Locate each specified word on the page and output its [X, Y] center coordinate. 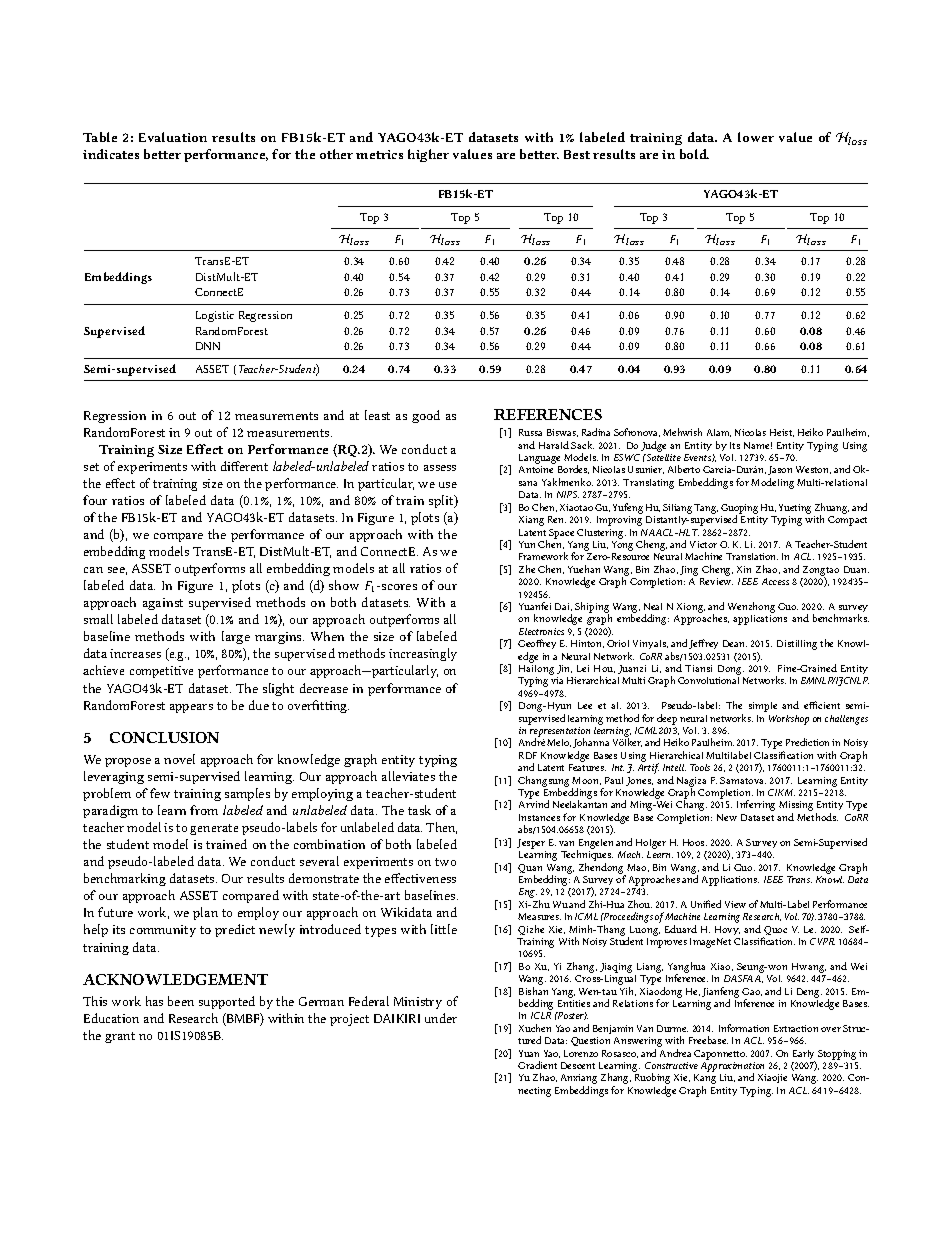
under [441, 1018]
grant [120, 1037]
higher [428, 155]
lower [756, 137]
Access [775, 581]
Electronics [541, 631]
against [163, 604]
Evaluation [173, 137]
